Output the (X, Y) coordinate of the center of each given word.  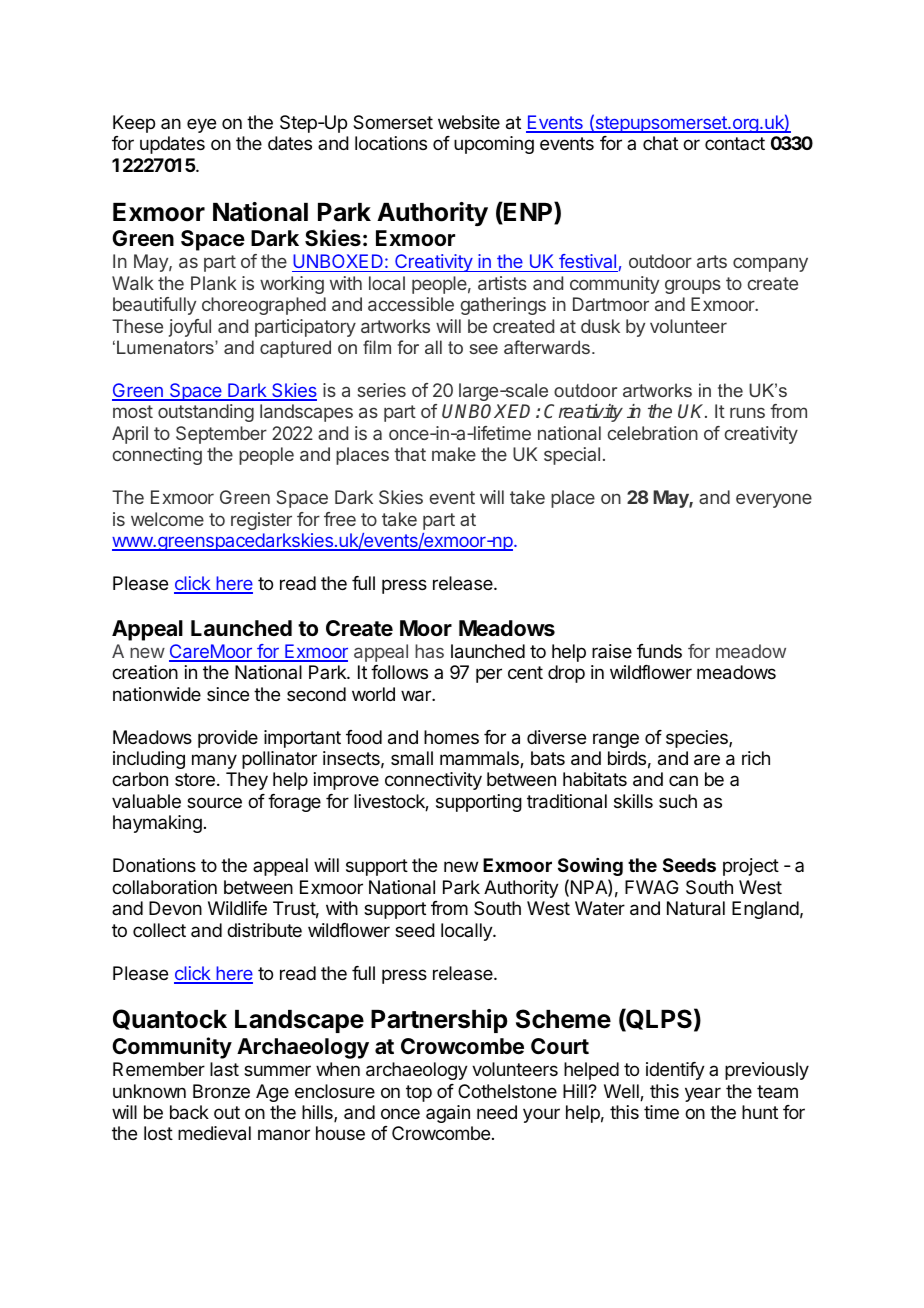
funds (659, 651)
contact (735, 143)
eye (201, 125)
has (429, 651)
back (189, 1112)
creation (145, 672)
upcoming (494, 145)
